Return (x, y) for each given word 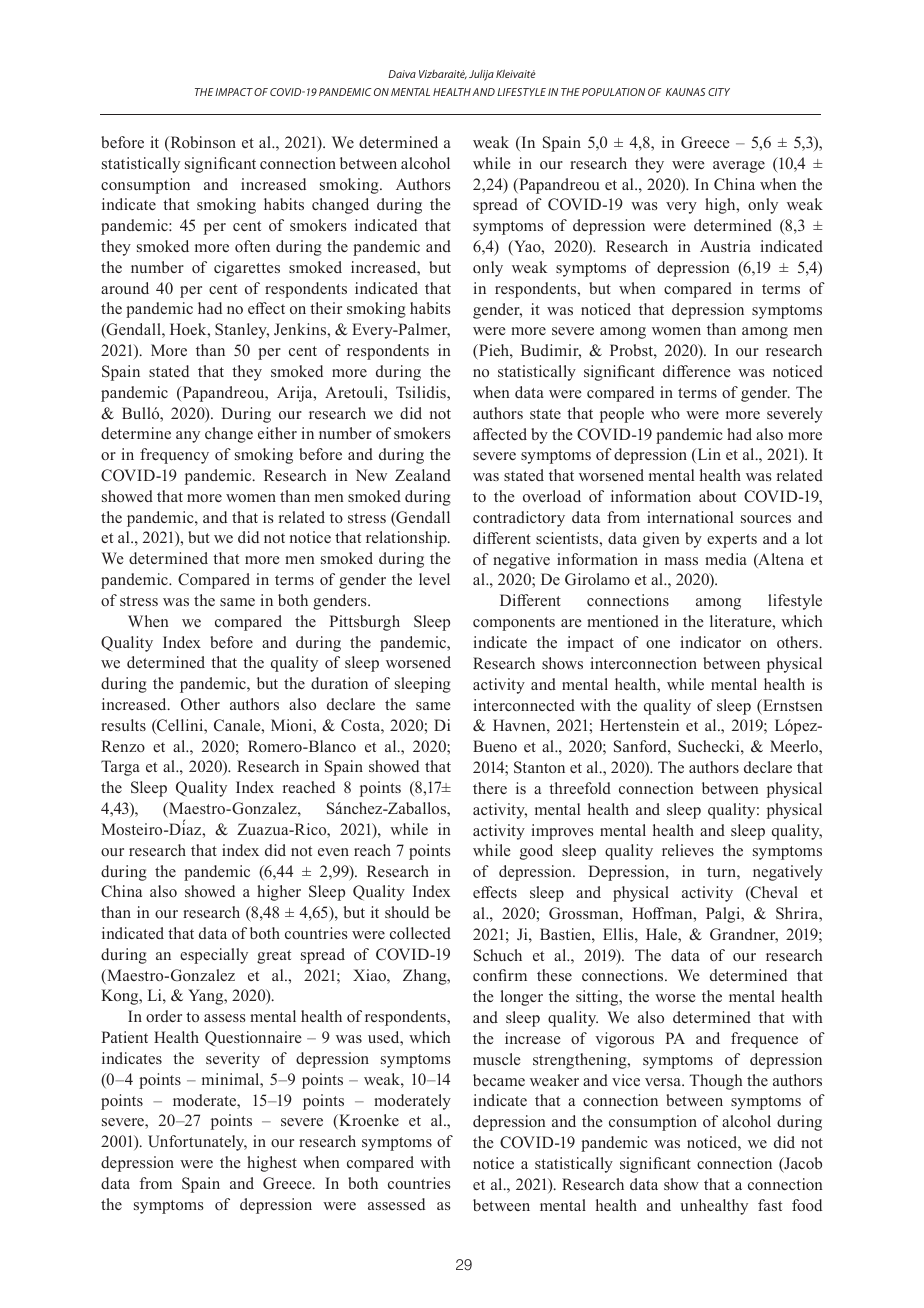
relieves (688, 850)
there (490, 788)
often (252, 246)
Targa (120, 768)
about (717, 496)
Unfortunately (197, 1143)
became (499, 1080)
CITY (719, 92)
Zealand (423, 475)
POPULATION (613, 92)
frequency (174, 456)
